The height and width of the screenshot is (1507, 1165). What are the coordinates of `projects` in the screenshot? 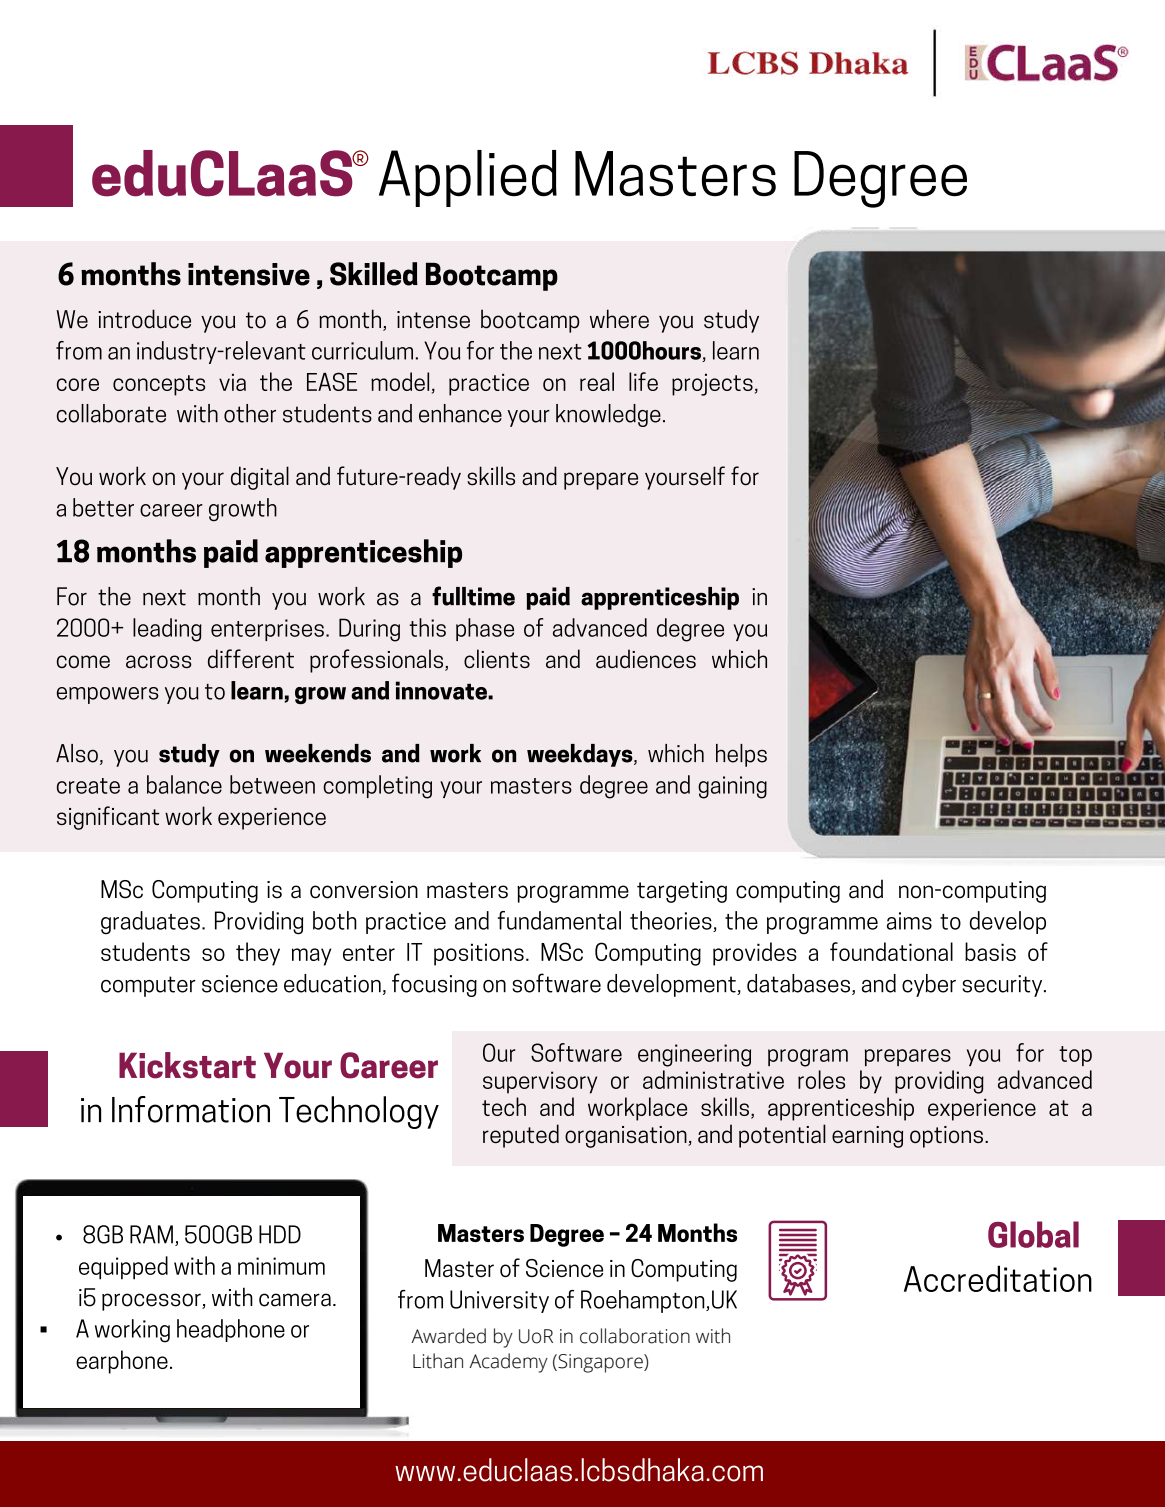 It's located at (712, 384).
